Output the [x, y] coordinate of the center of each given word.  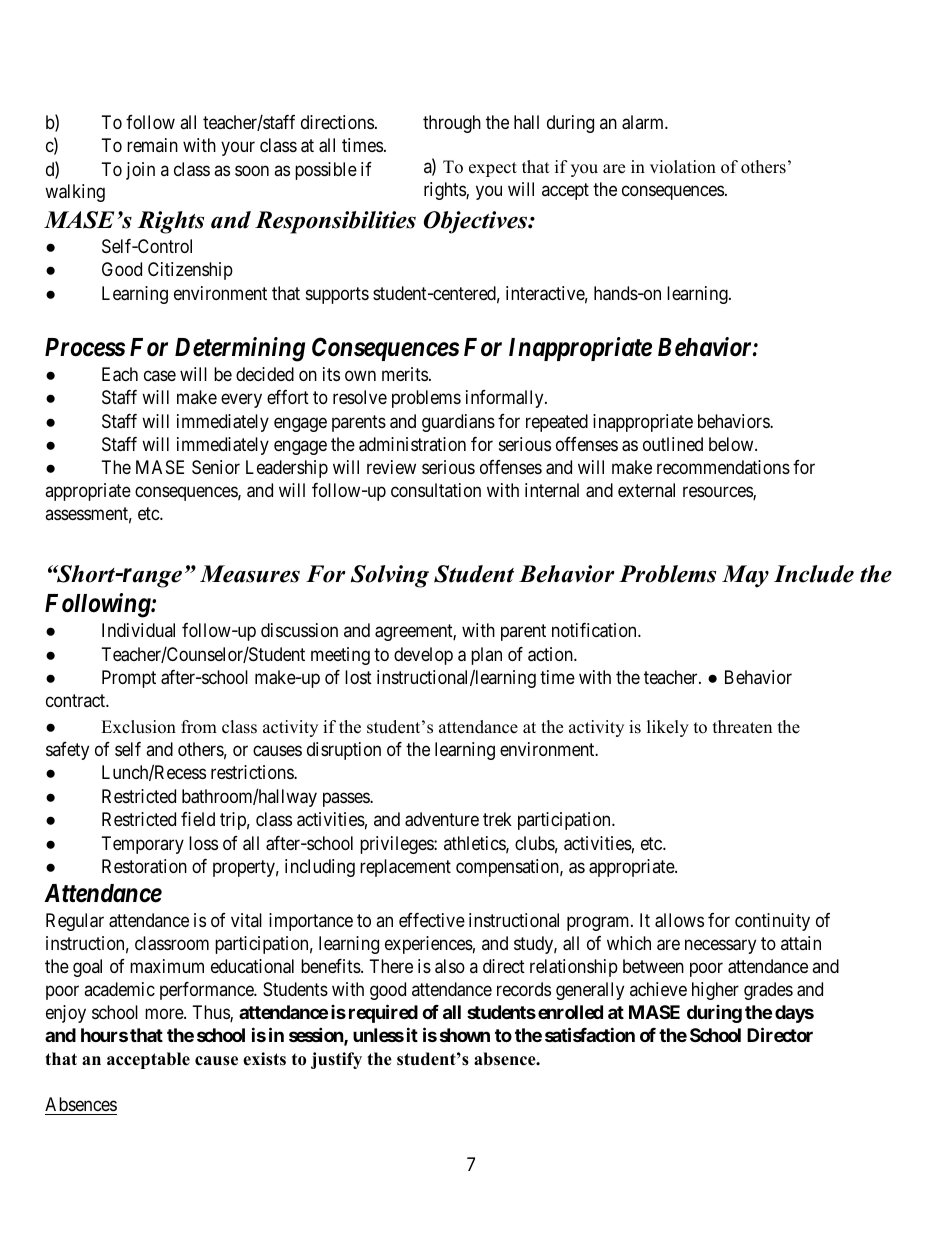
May [745, 576]
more [165, 1013]
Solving [390, 576]
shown [465, 1035]
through [452, 124]
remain [152, 145]
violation [683, 167]
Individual [138, 630]
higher [715, 991]
